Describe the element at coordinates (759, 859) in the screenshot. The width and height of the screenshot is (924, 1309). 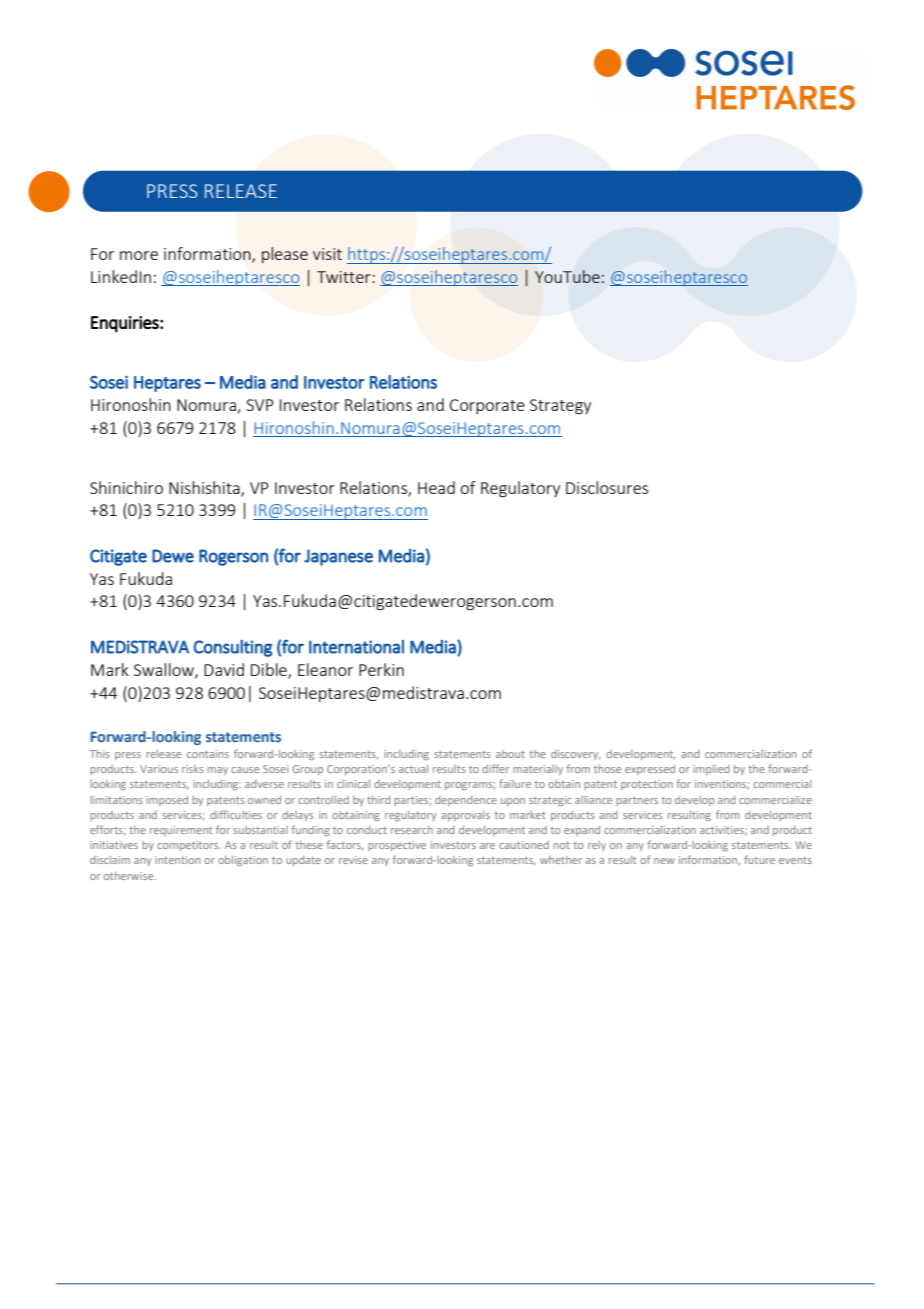
I see `future` at that location.
